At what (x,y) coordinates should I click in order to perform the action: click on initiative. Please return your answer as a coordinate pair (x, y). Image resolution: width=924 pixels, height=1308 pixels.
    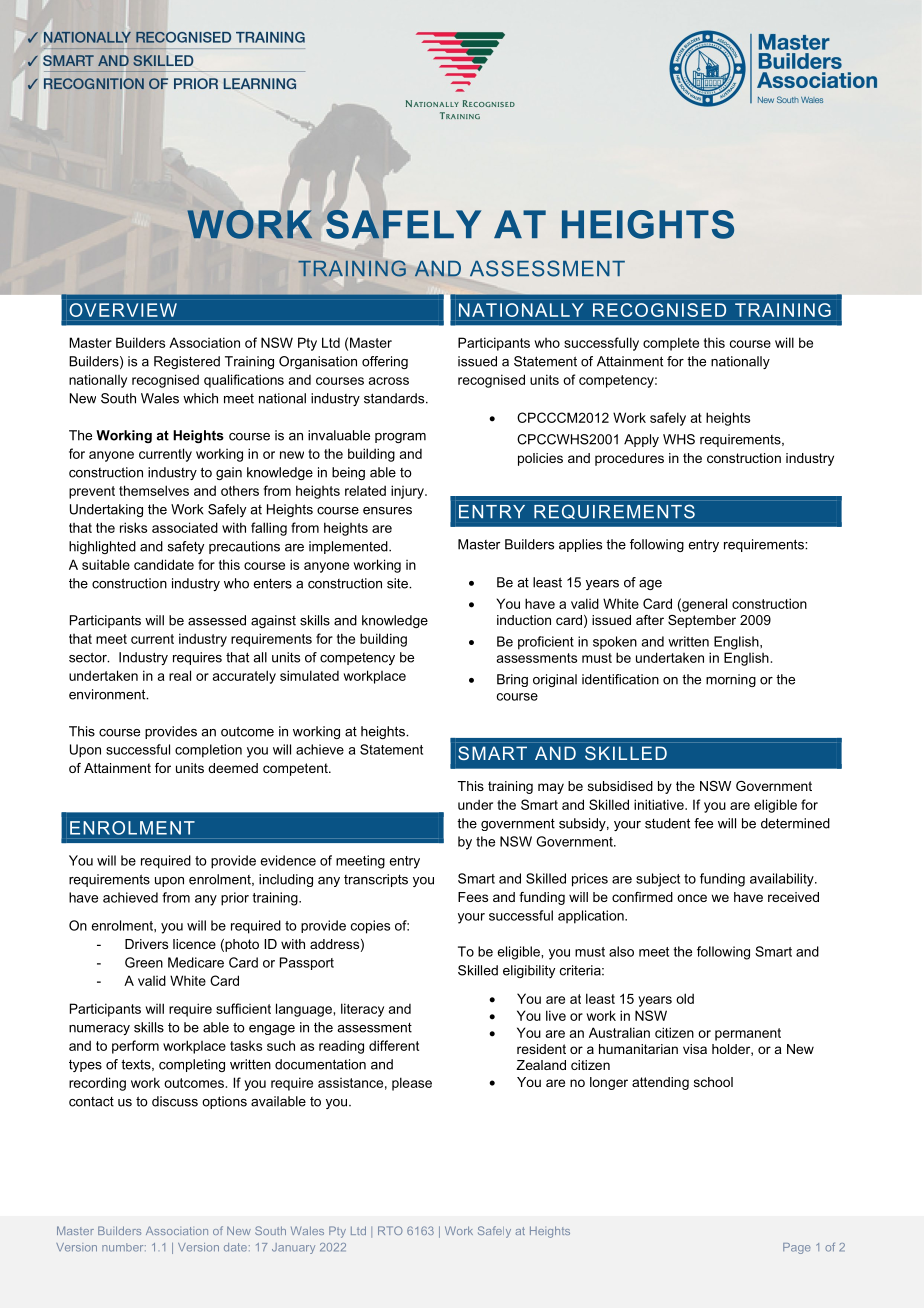
    Looking at the image, I should click on (660, 804).
